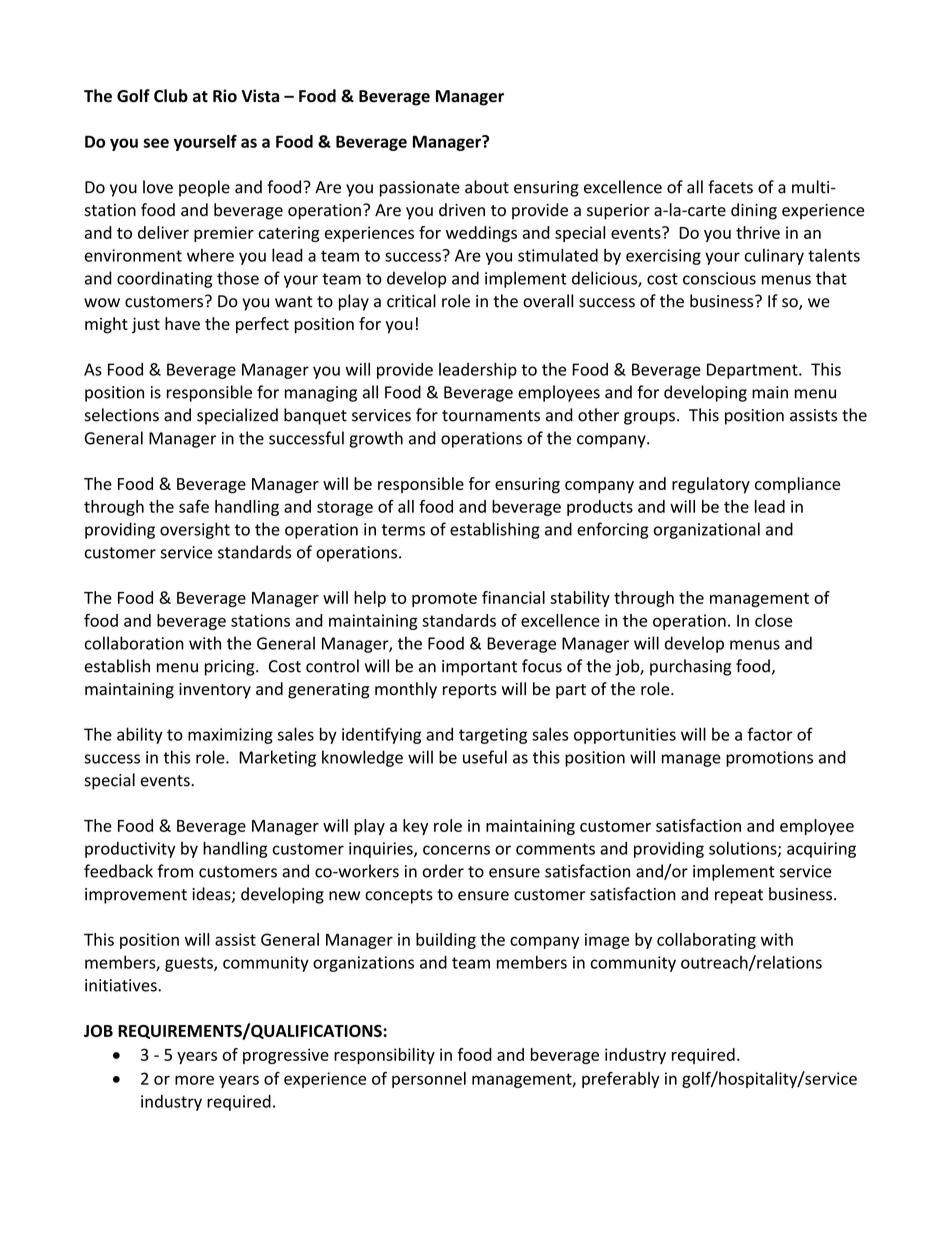  I want to click on oversight, so click(195, 530).
